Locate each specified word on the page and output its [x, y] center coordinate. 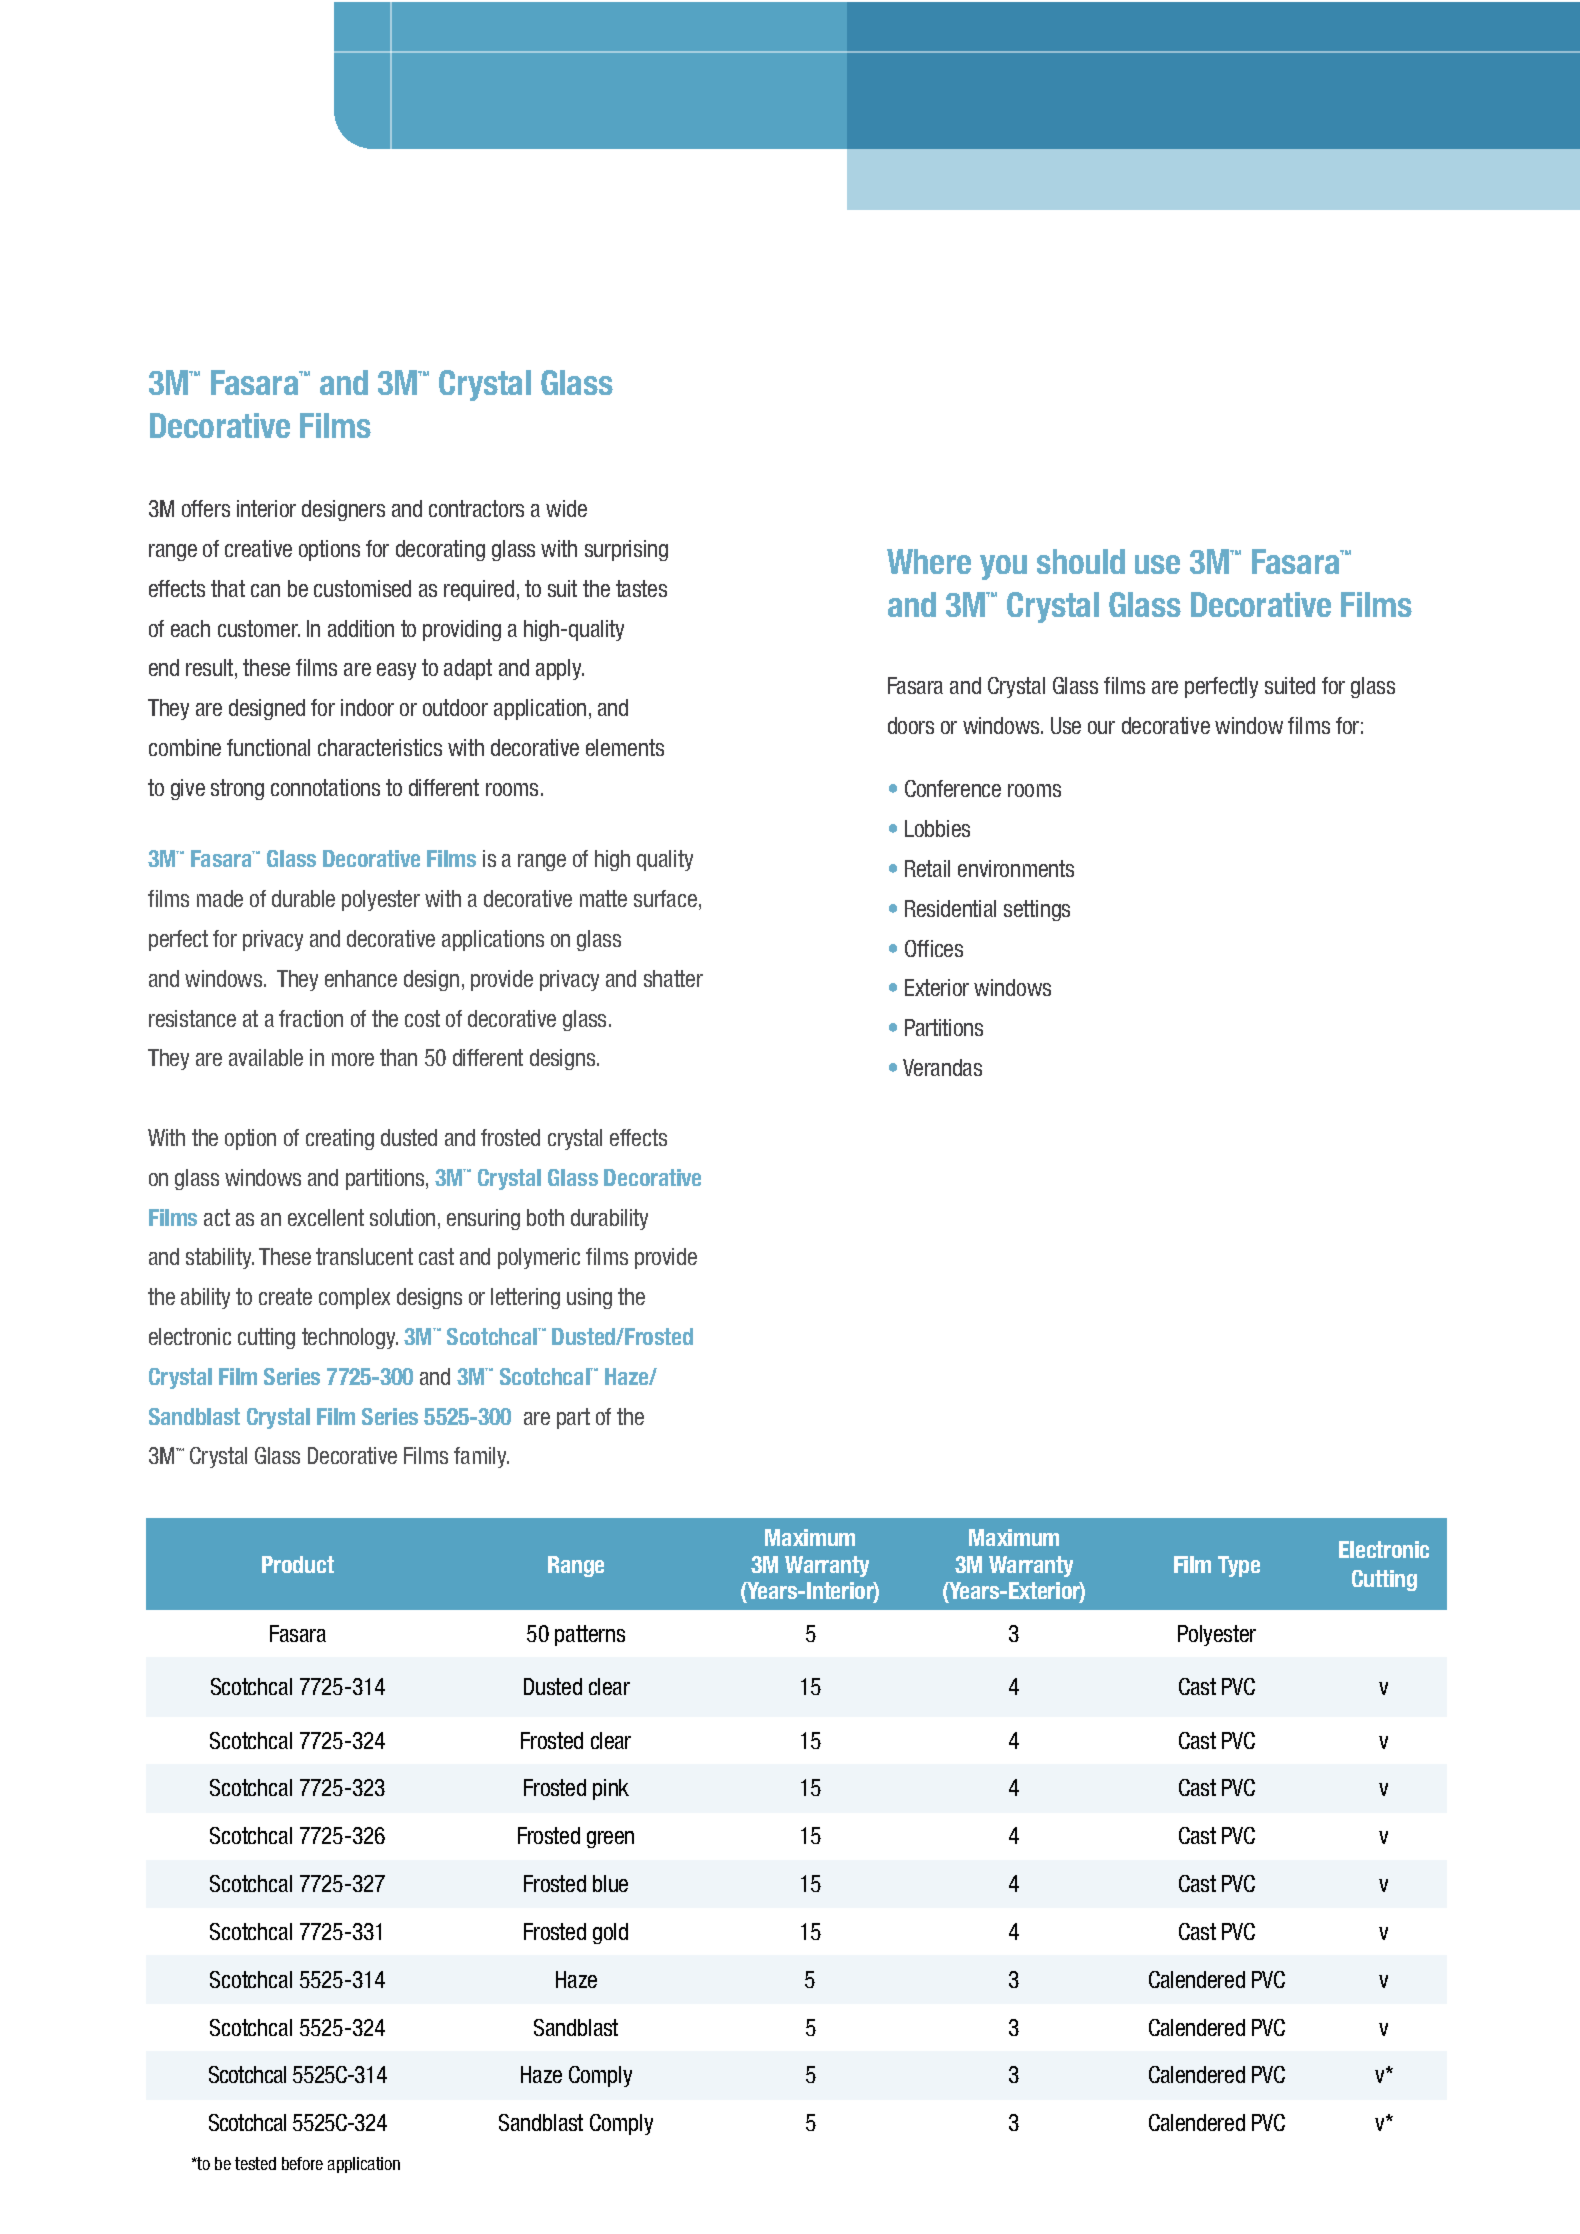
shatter [673, 978]
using [589, 1298]
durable [303, 898]
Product [298, 1564]
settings [1037, 910]
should [1081, 561]
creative [258, 548]
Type [1239, 1566]
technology [350, 1338]
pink [611, 1789]
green [610, 1839]
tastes [641, 588]
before [302, 2163]
